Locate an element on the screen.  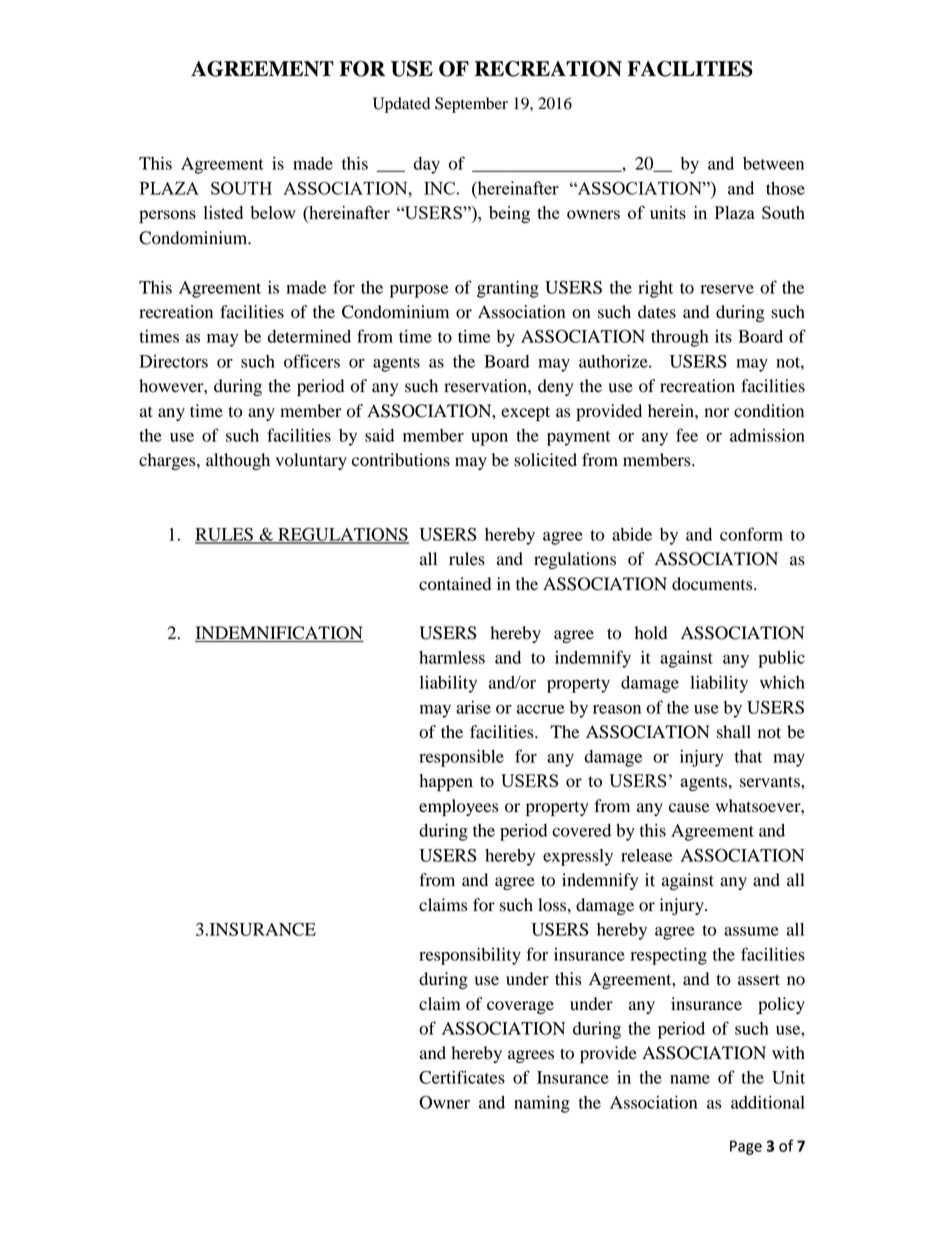
although is located at coordinates (238, 461).
